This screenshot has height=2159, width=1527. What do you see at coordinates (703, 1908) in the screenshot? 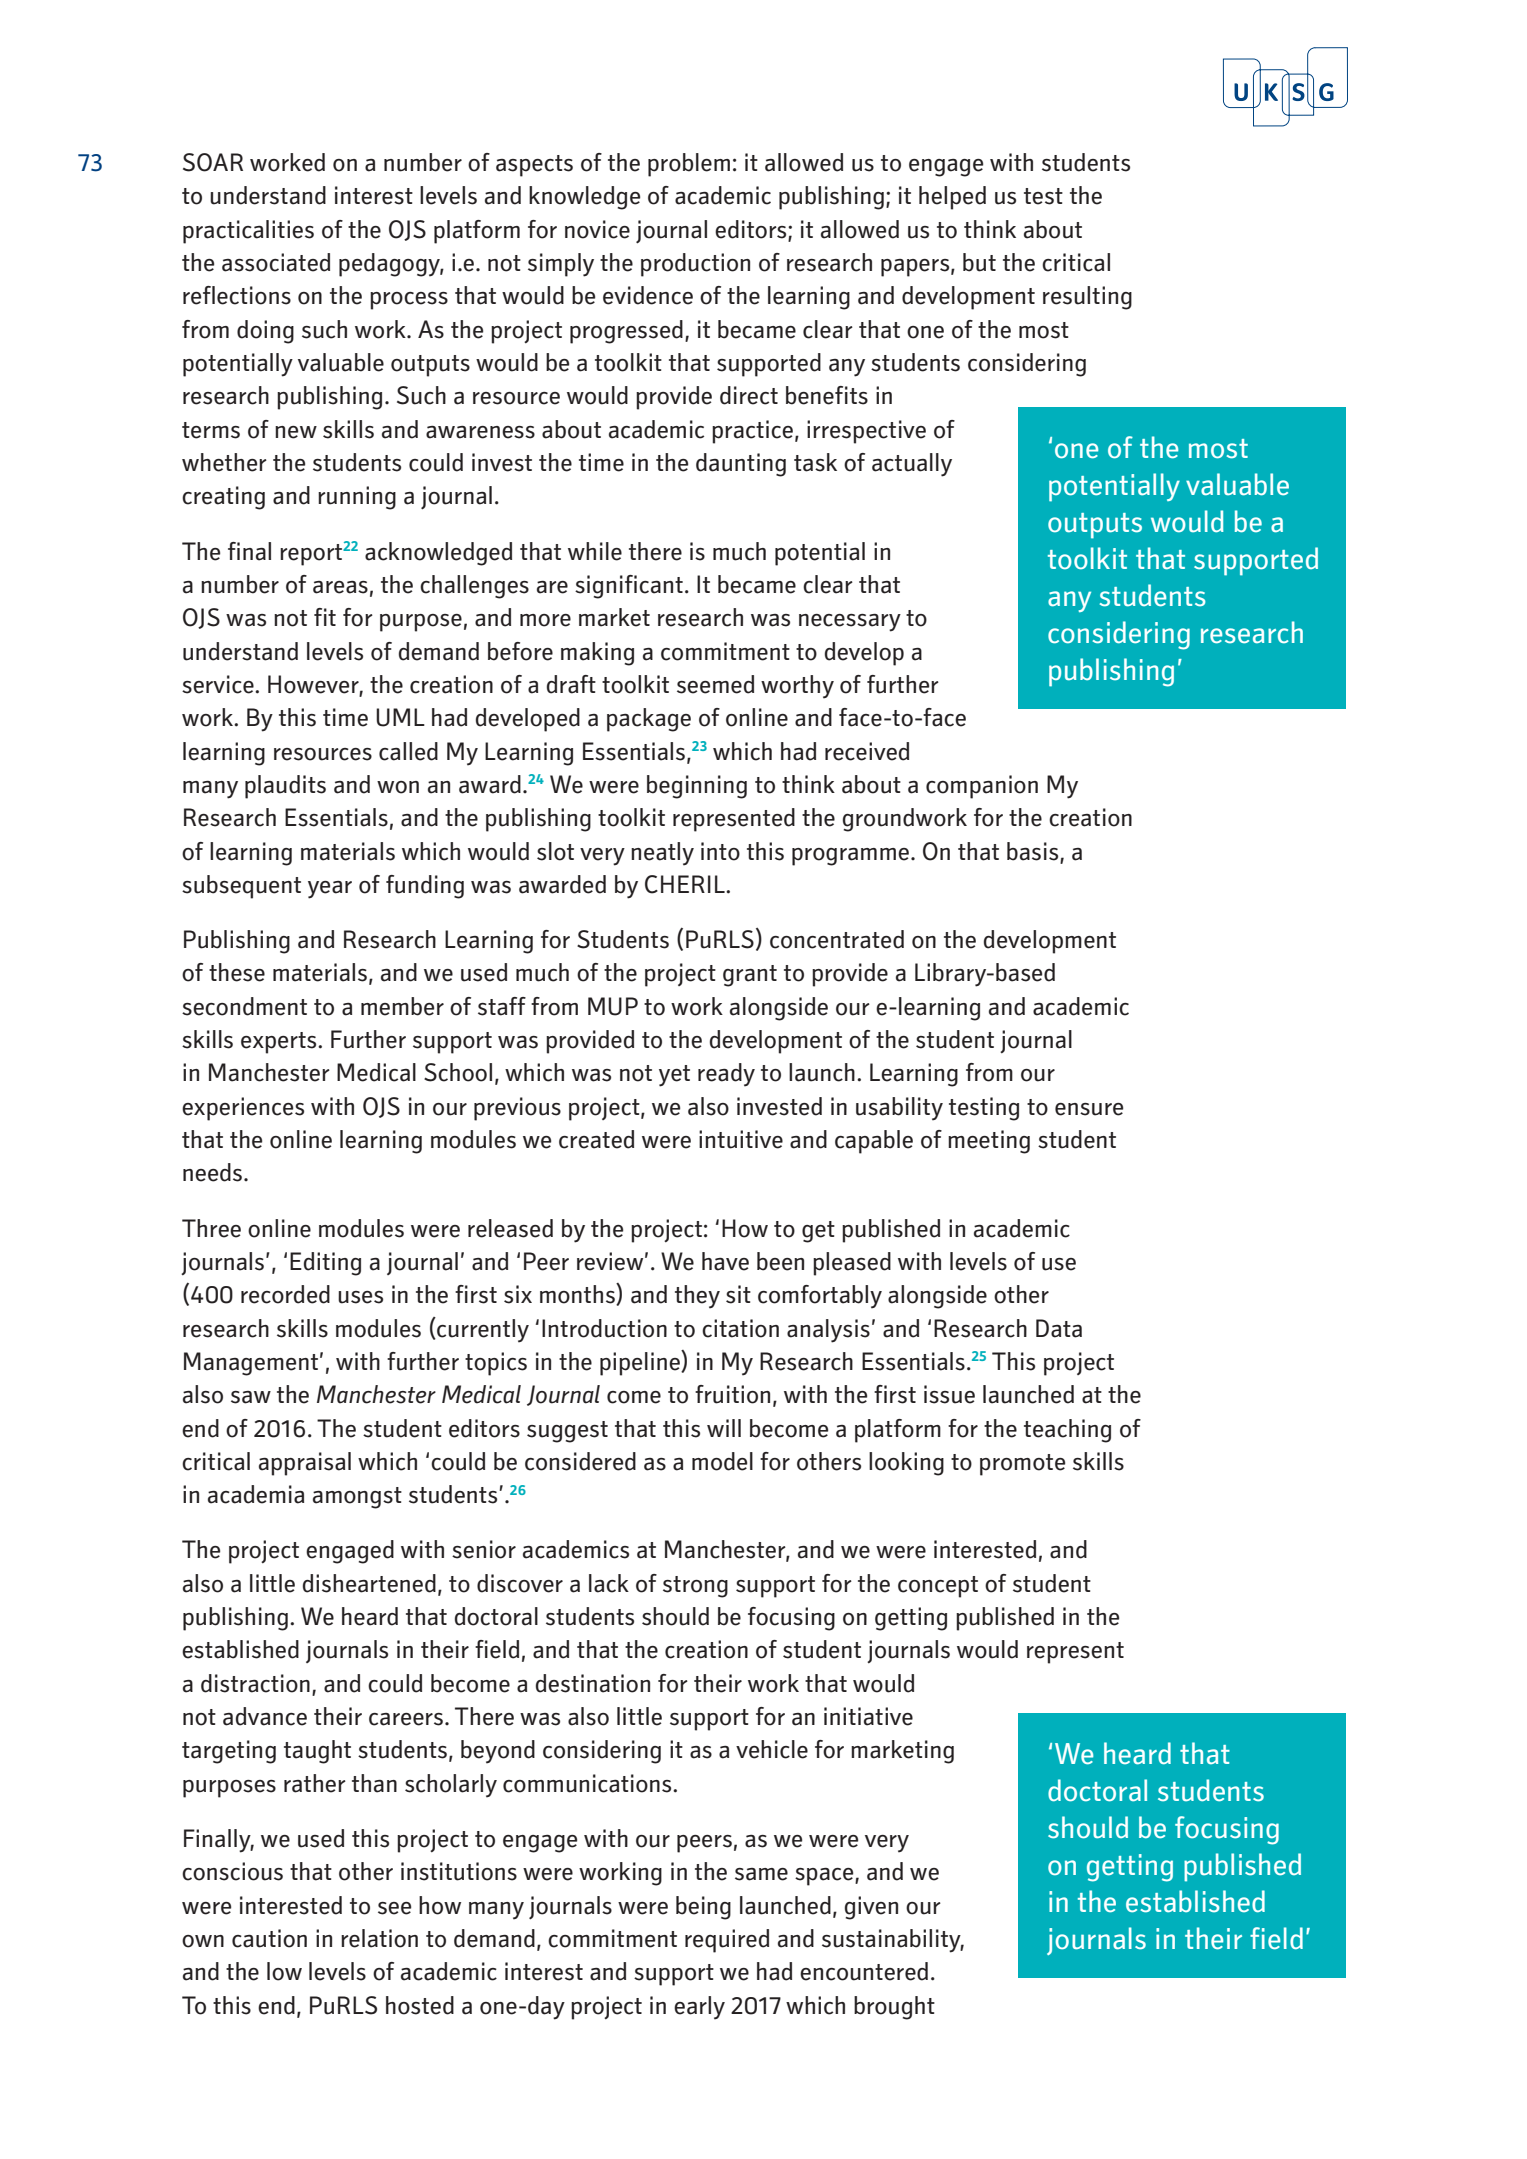
I see `being` at bounding box center [703, 1908].
